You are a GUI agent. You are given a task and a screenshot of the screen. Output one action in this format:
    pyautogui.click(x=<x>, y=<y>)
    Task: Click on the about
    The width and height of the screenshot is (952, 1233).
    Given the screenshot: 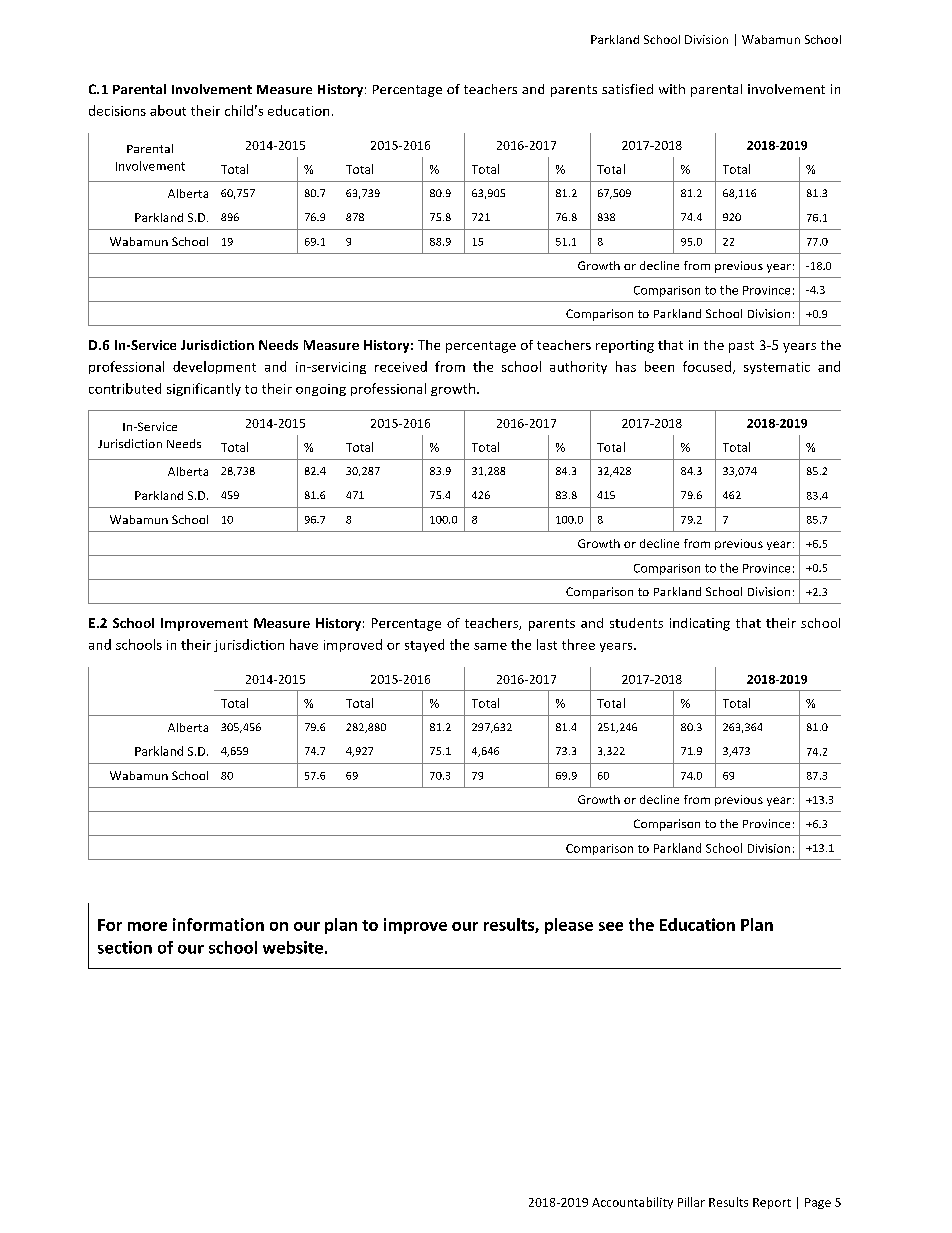 What is the action you would take?
    pyautogui.click(x=168, y=110)
